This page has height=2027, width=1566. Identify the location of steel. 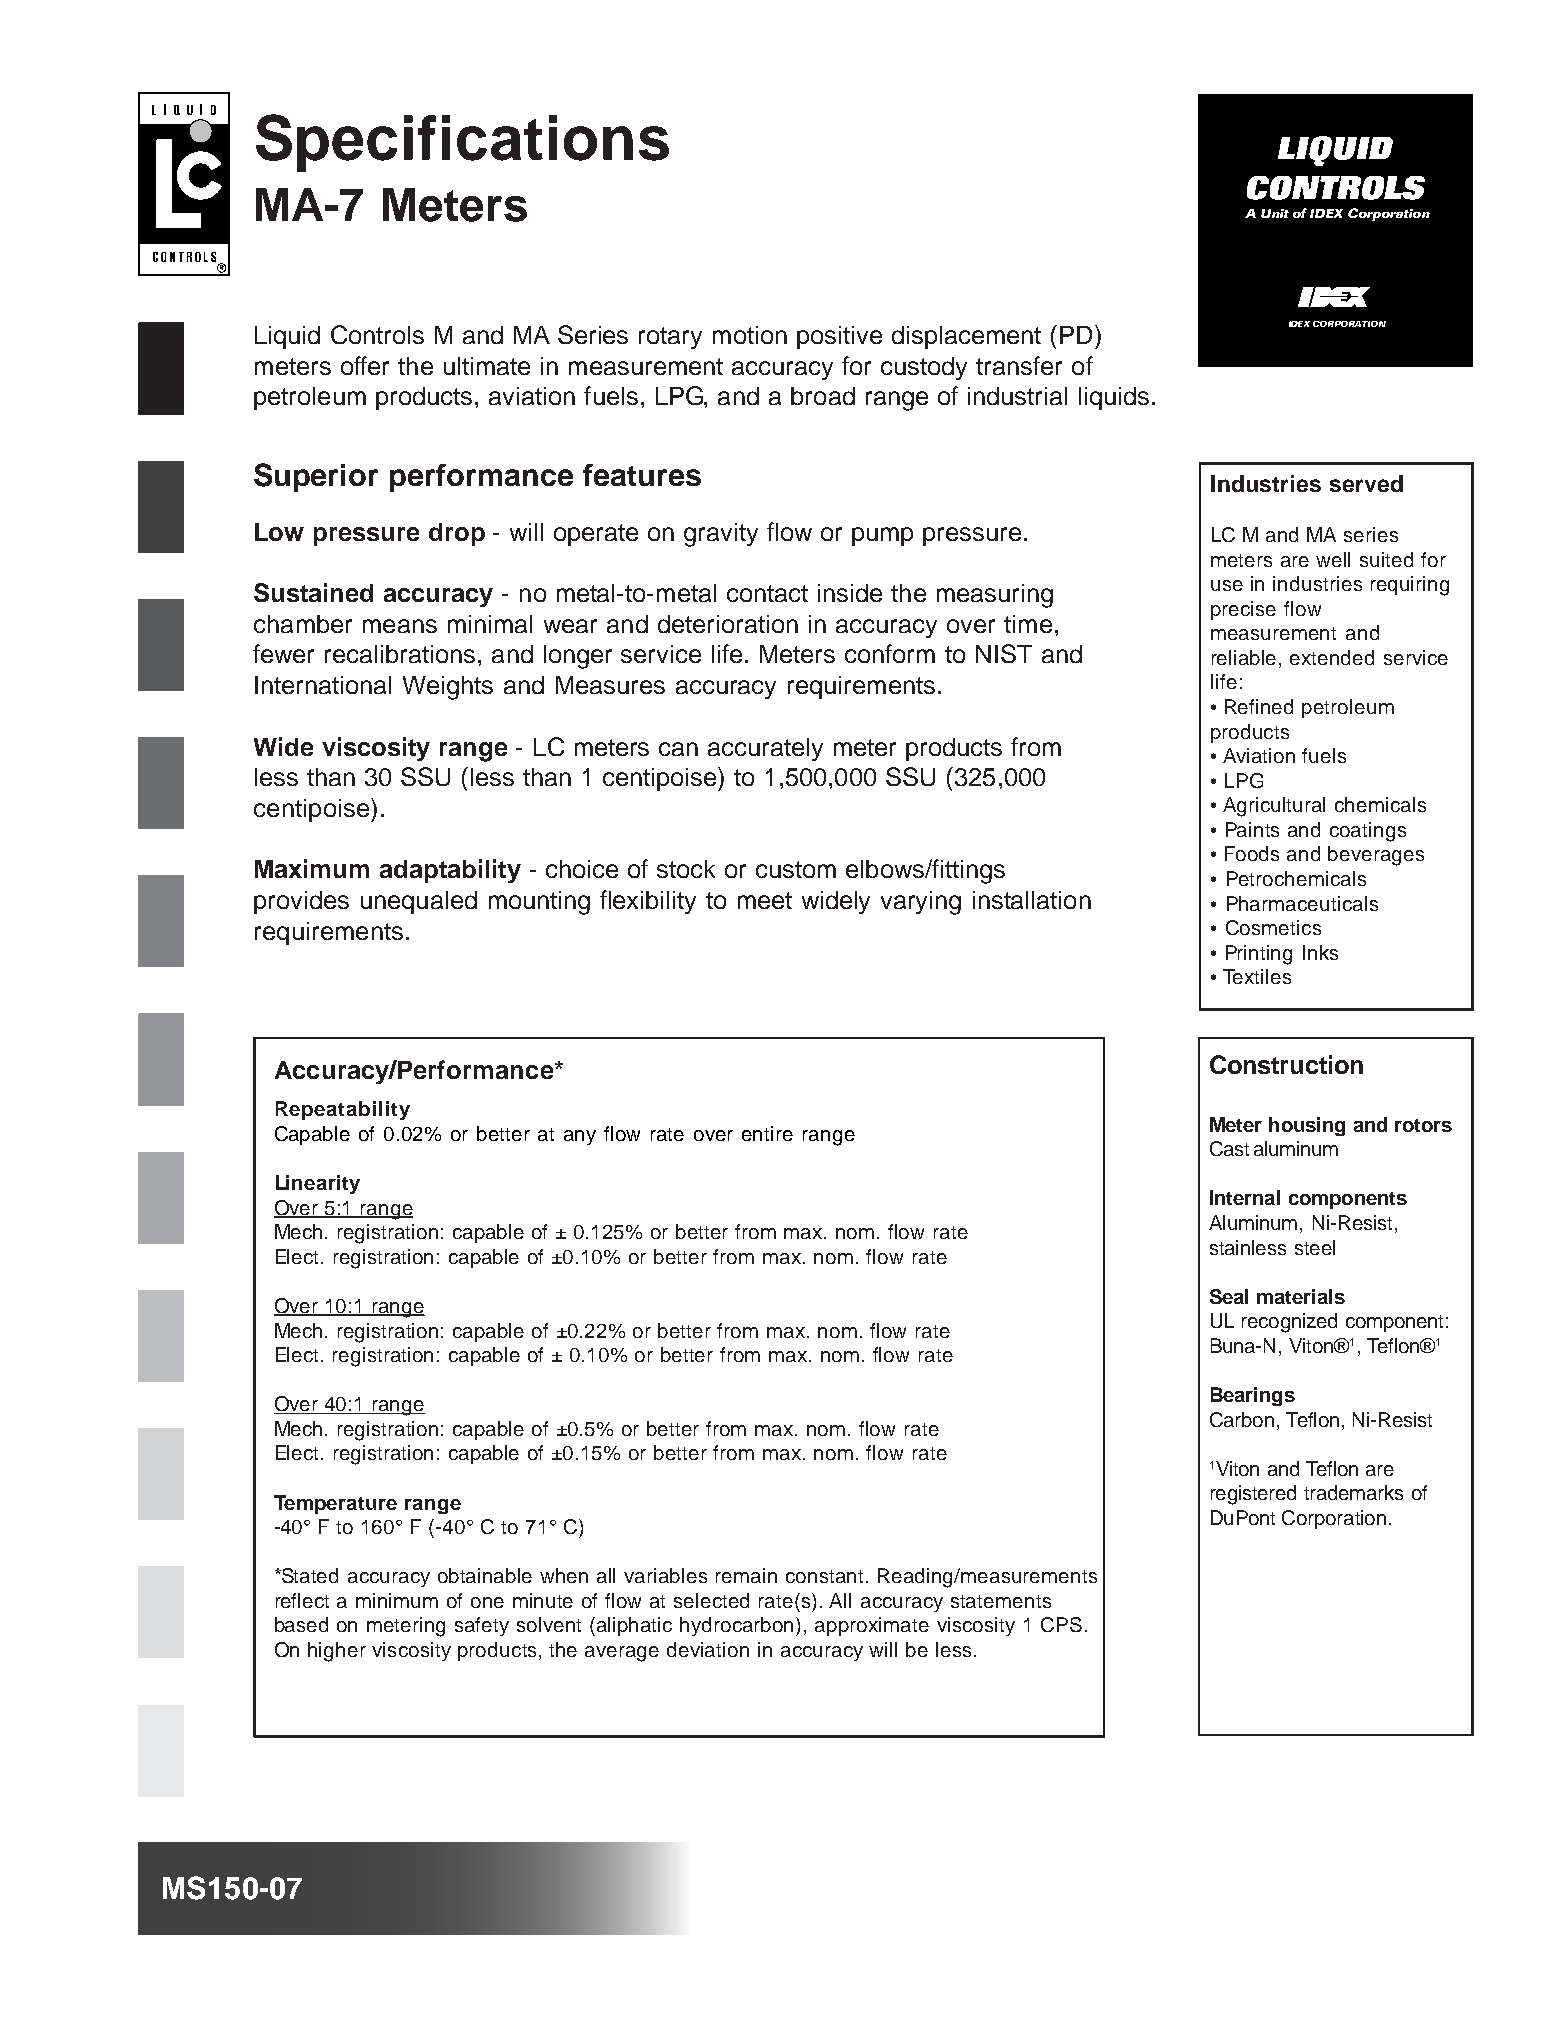
(1315, 1247).
